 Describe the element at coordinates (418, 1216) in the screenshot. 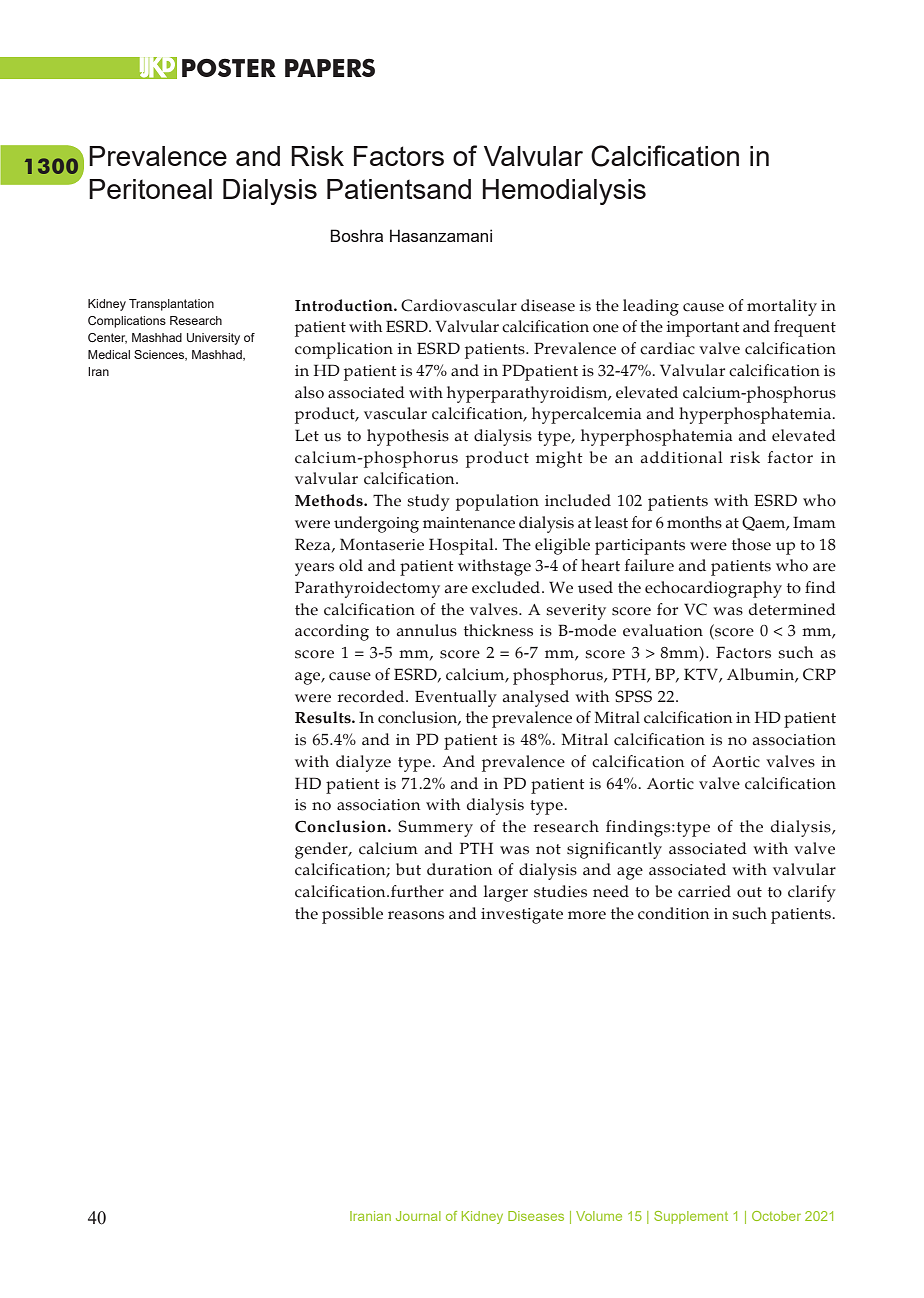

I see `Journal` at that location.
